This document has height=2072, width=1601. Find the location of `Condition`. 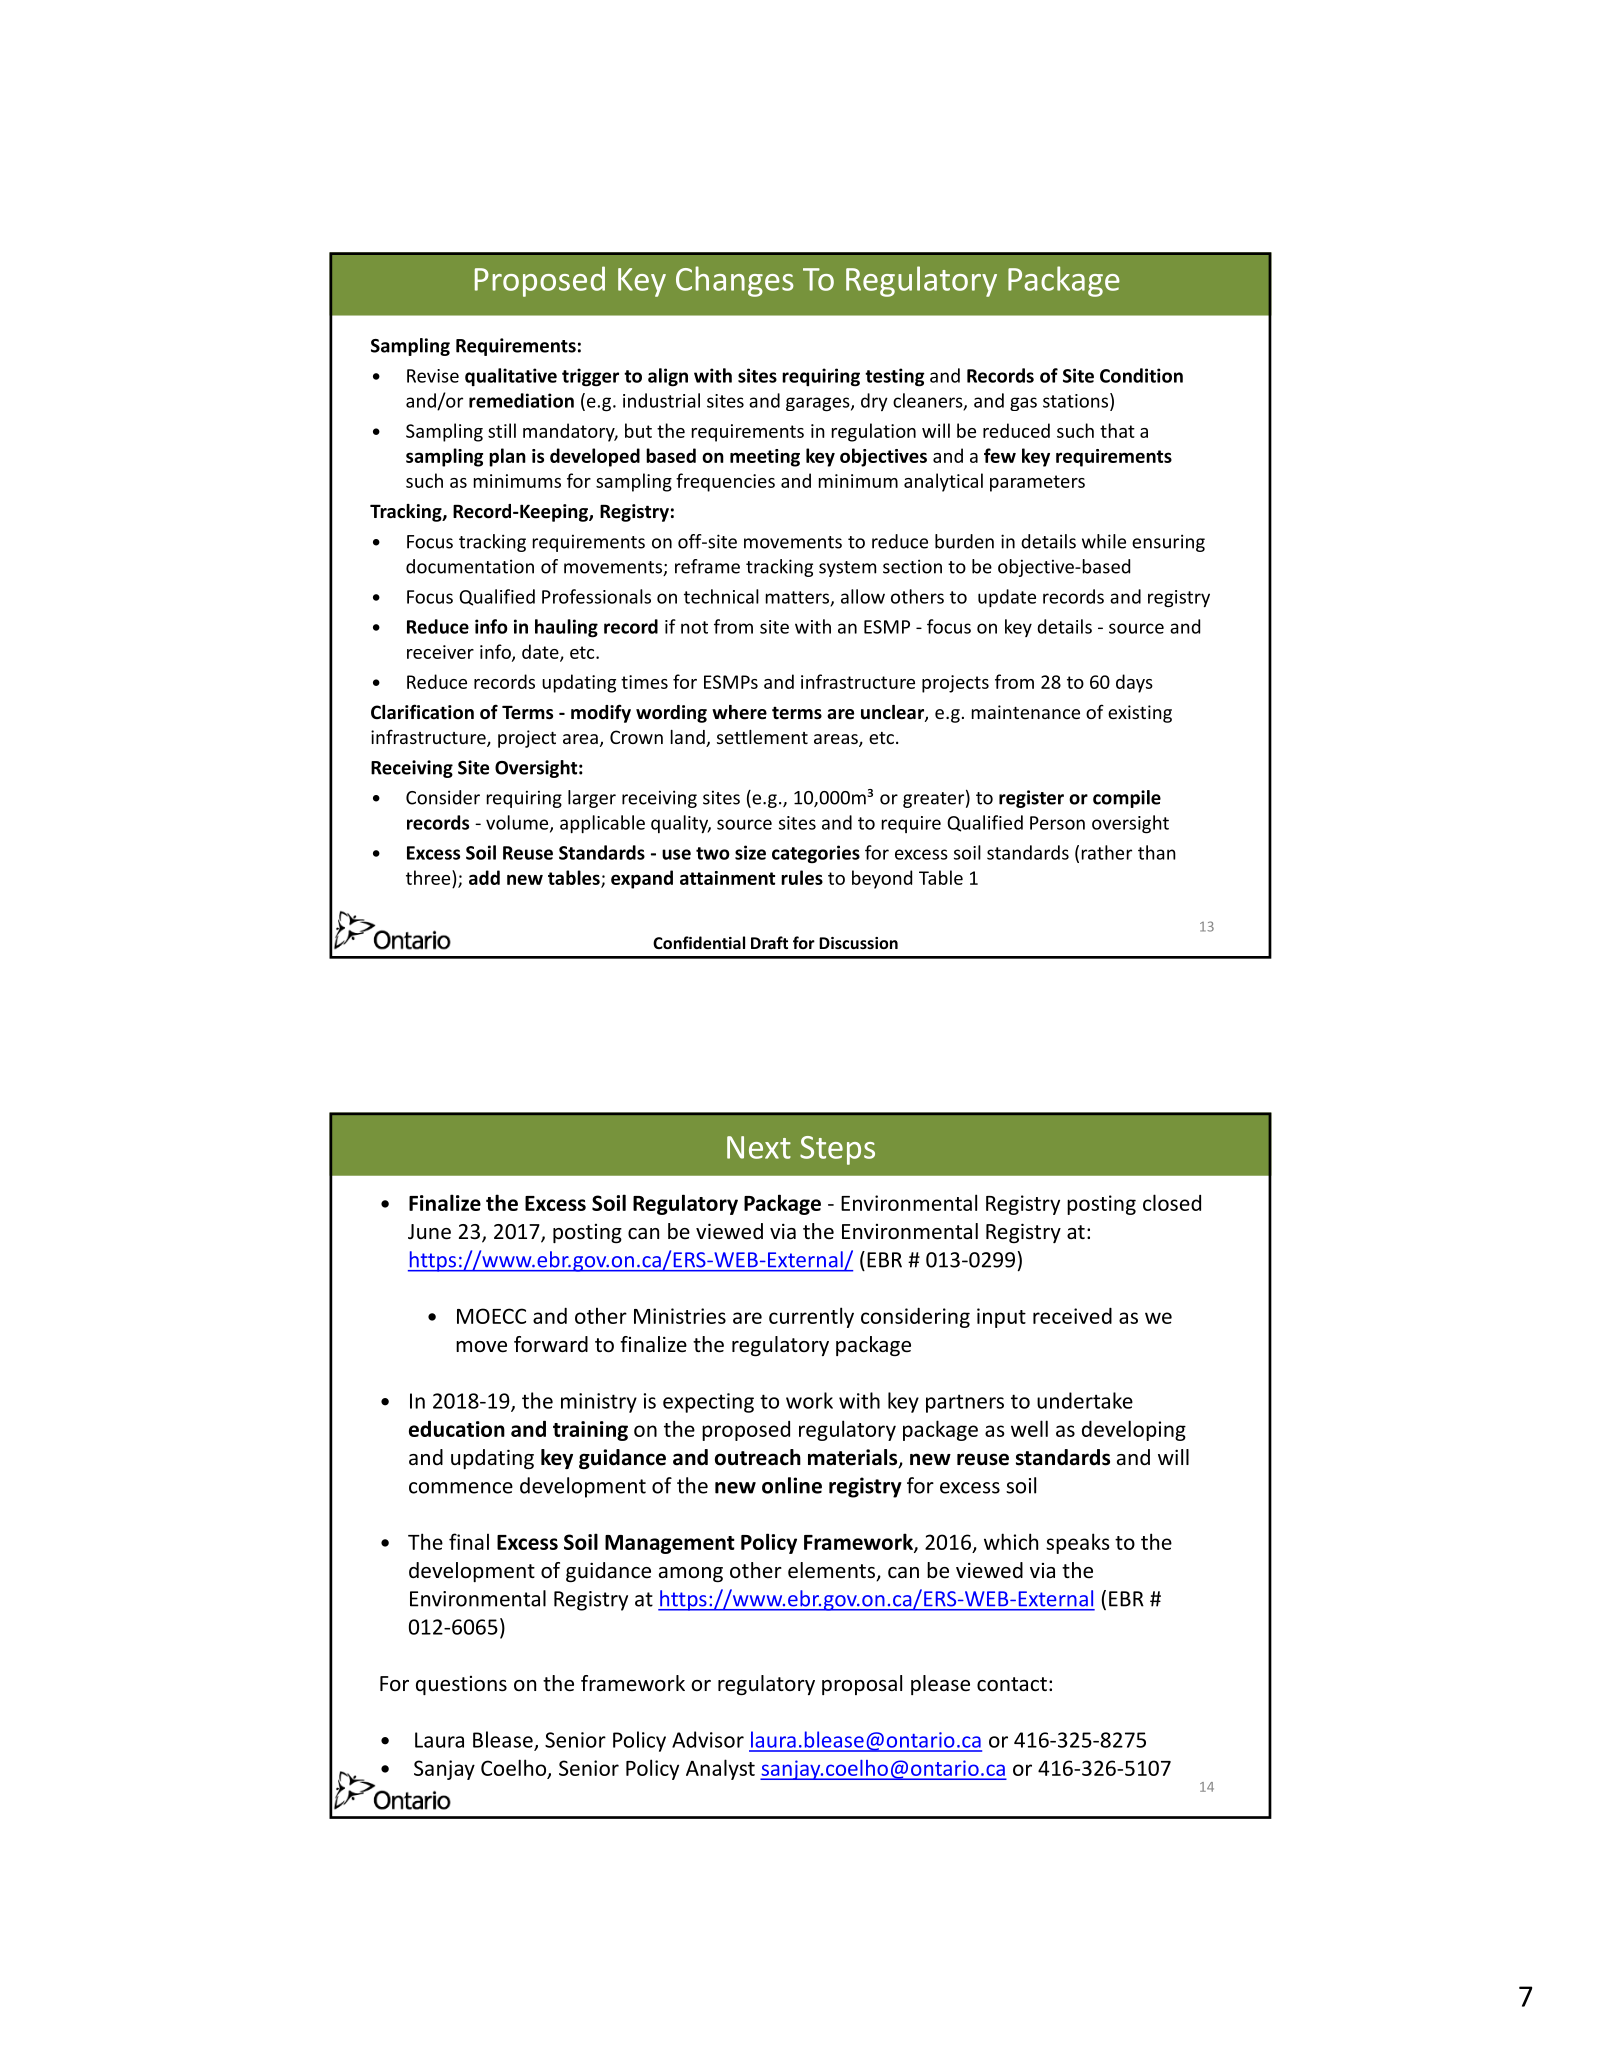

Condition is located at coordinates (1141, 375).
